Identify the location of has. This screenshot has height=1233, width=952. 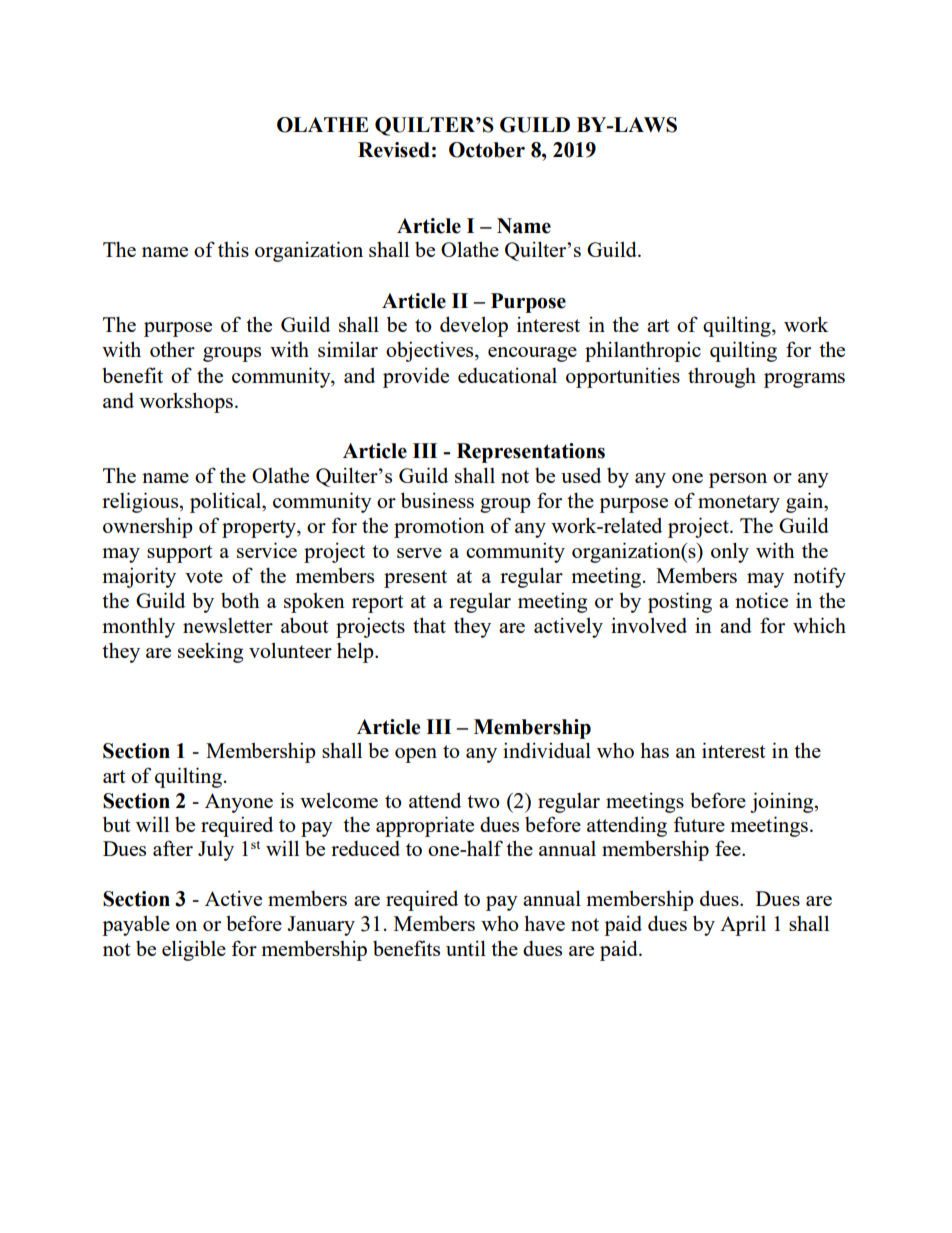
(654, 750).
